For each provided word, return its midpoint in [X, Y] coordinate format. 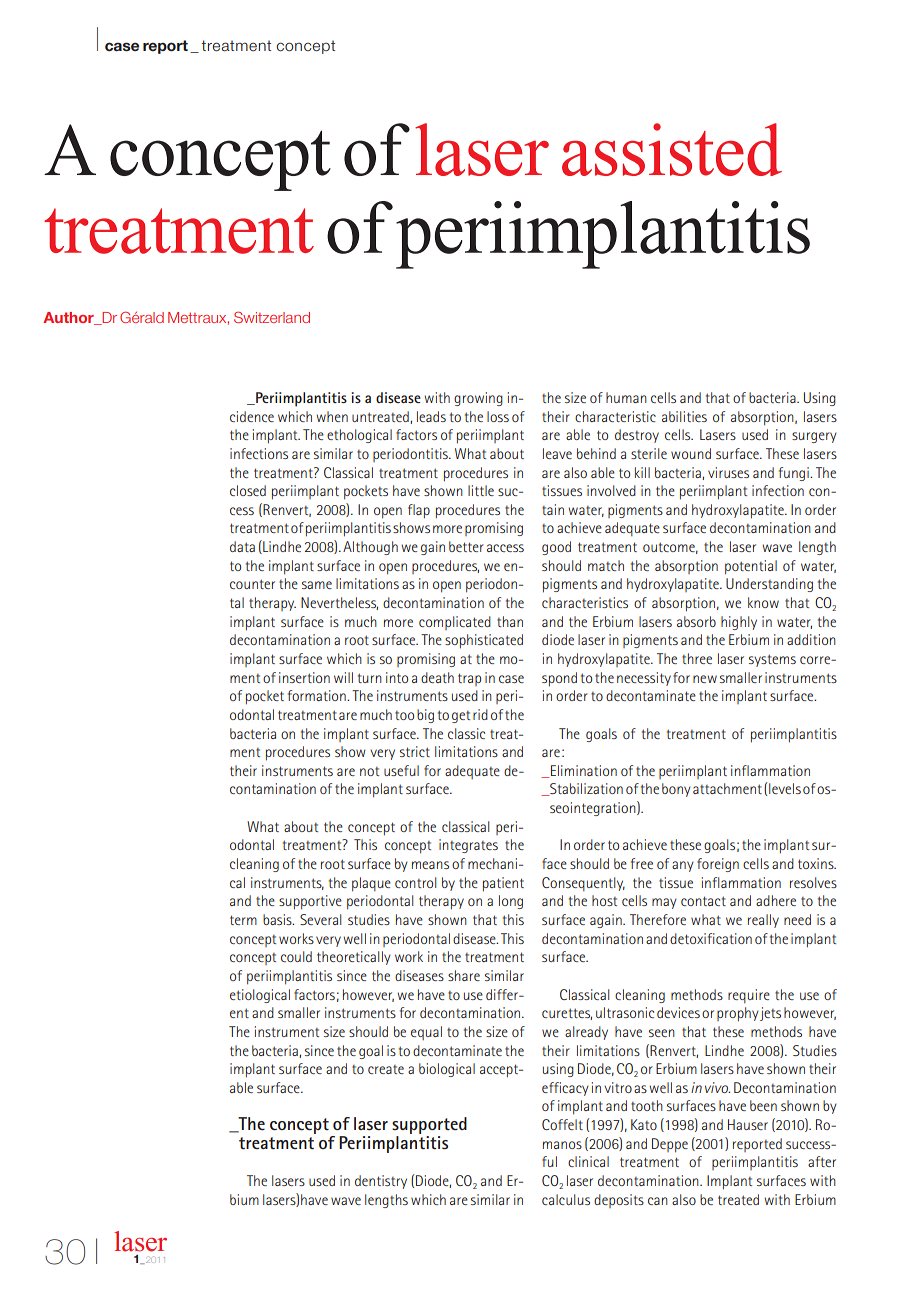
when [332, 416]
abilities [684, 416]
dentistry [381, 1182]
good [556, 548]
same [317, 585]
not [369, 771]
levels [785, 788]
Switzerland [272, 317]
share [464, 975]
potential [751, 567]
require [749, 996]
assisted [672, 149]
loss [498, 416]
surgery [814, 437]
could [296, 956]
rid [480, 714]
